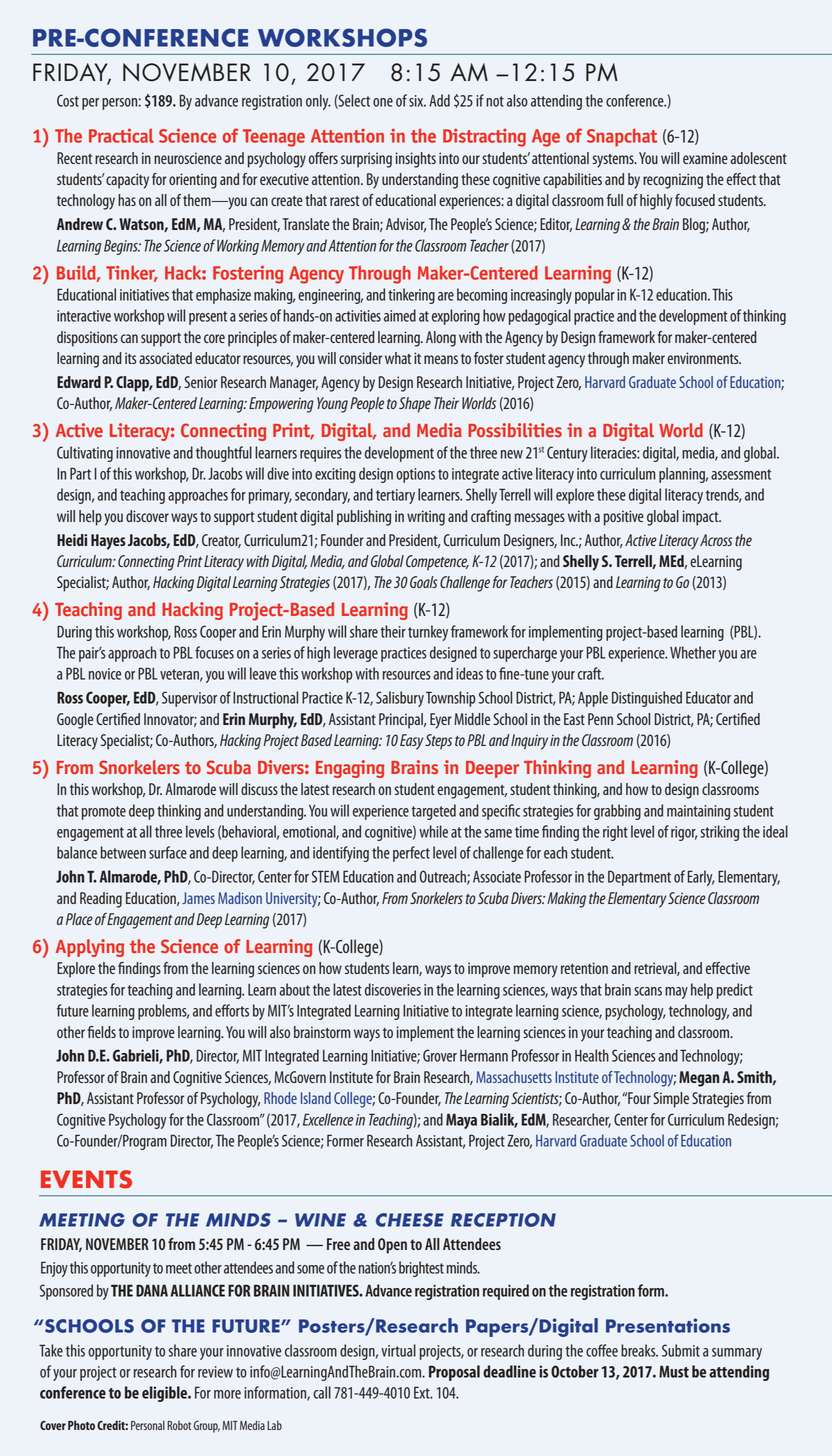 This screenshot has height=1456, width=832. I want to click on maintaining, so click(698, 812).
